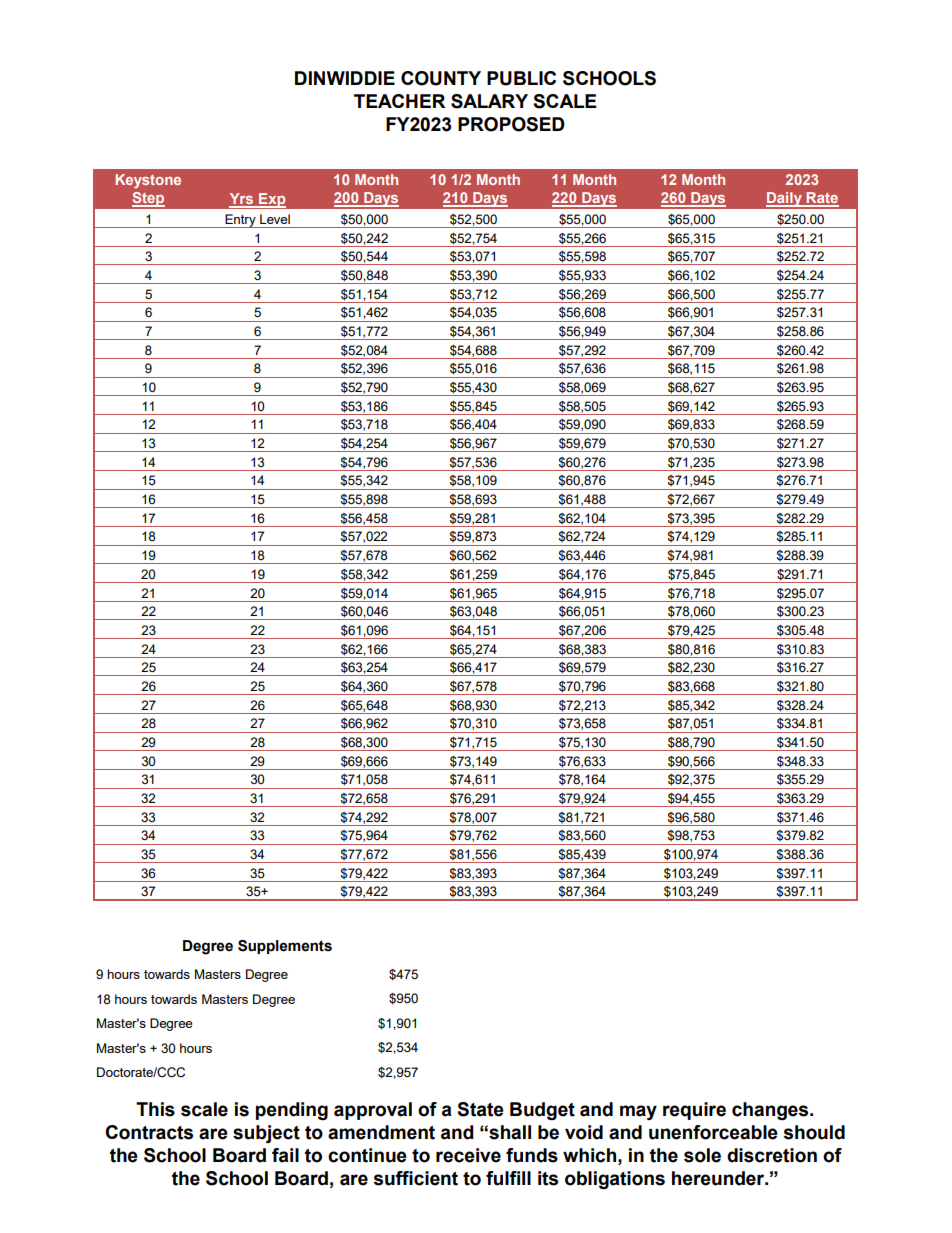  What do you see at coordinates (266, 1134) in the page?
I see `subject` at bounding box center [266, 1134].
